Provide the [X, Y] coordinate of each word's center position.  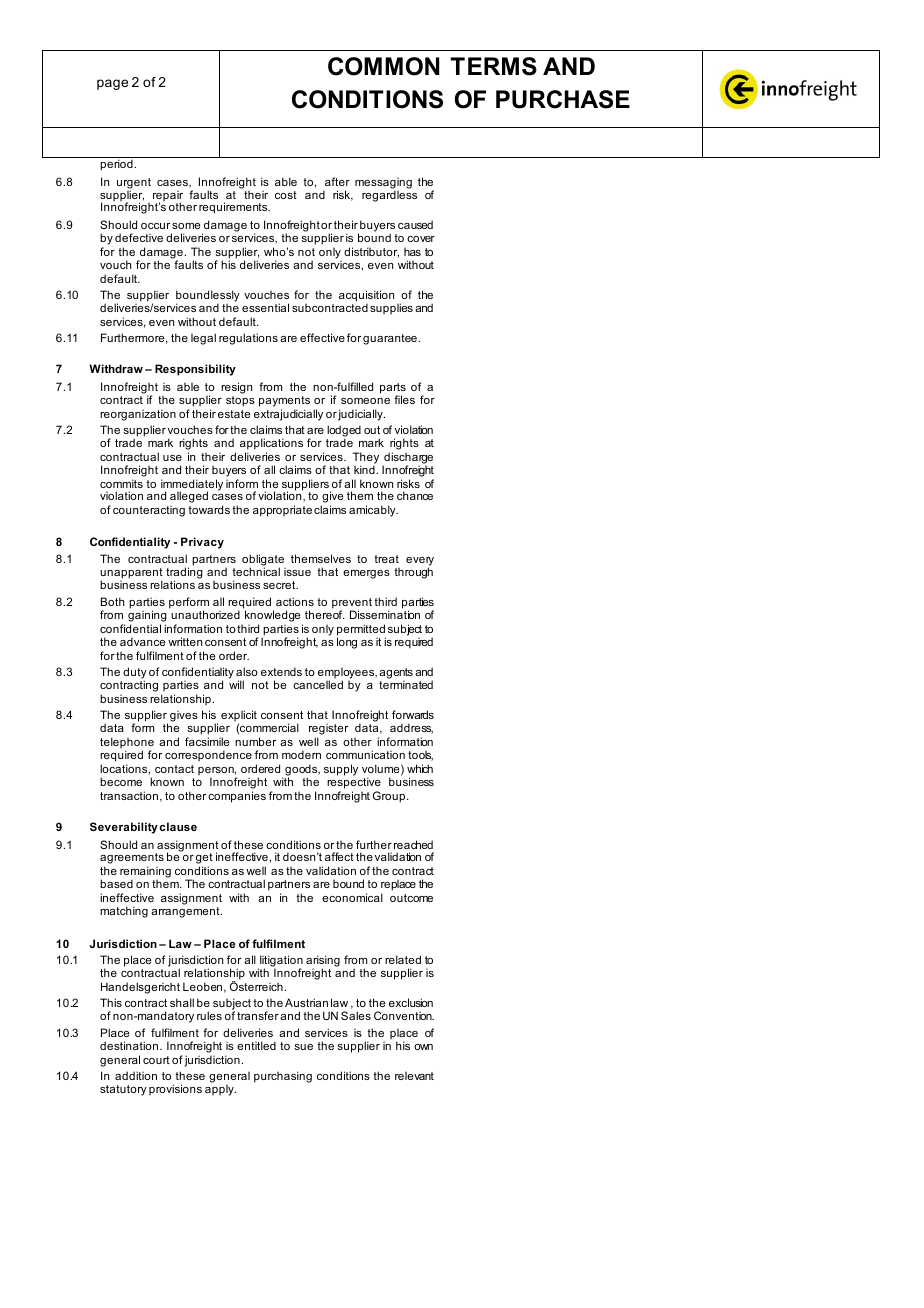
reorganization [138, 415]
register [328, 731]
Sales [356, 1015]
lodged [344, 432]
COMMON [383, 66]
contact [174, 769]
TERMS [493, 66]
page [112, 84]
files [404, 399]
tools [420, 756]
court [156, 1060]
